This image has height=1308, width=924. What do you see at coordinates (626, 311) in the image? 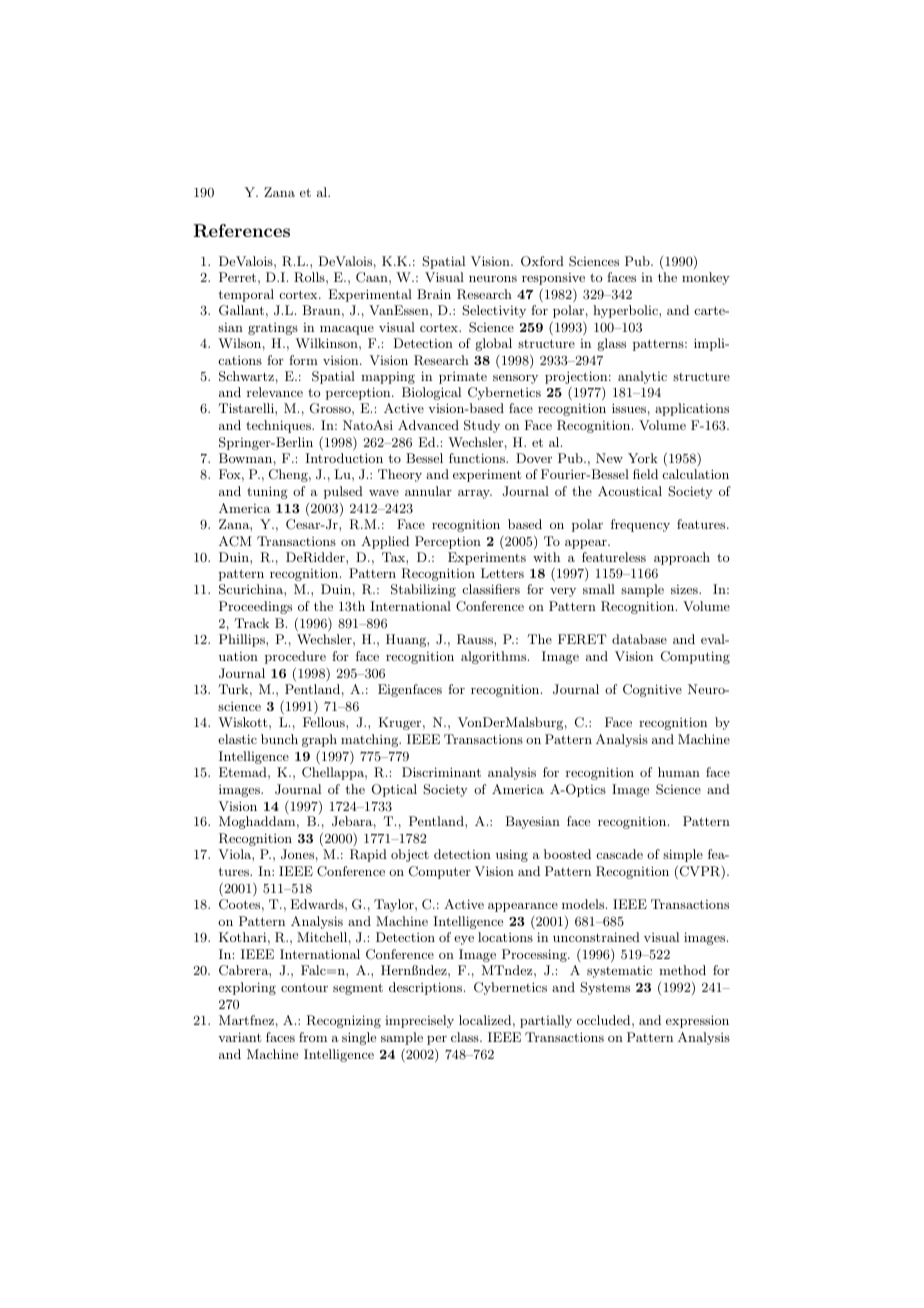
I see `hyperbolic` at bounding box center [626, 311].
